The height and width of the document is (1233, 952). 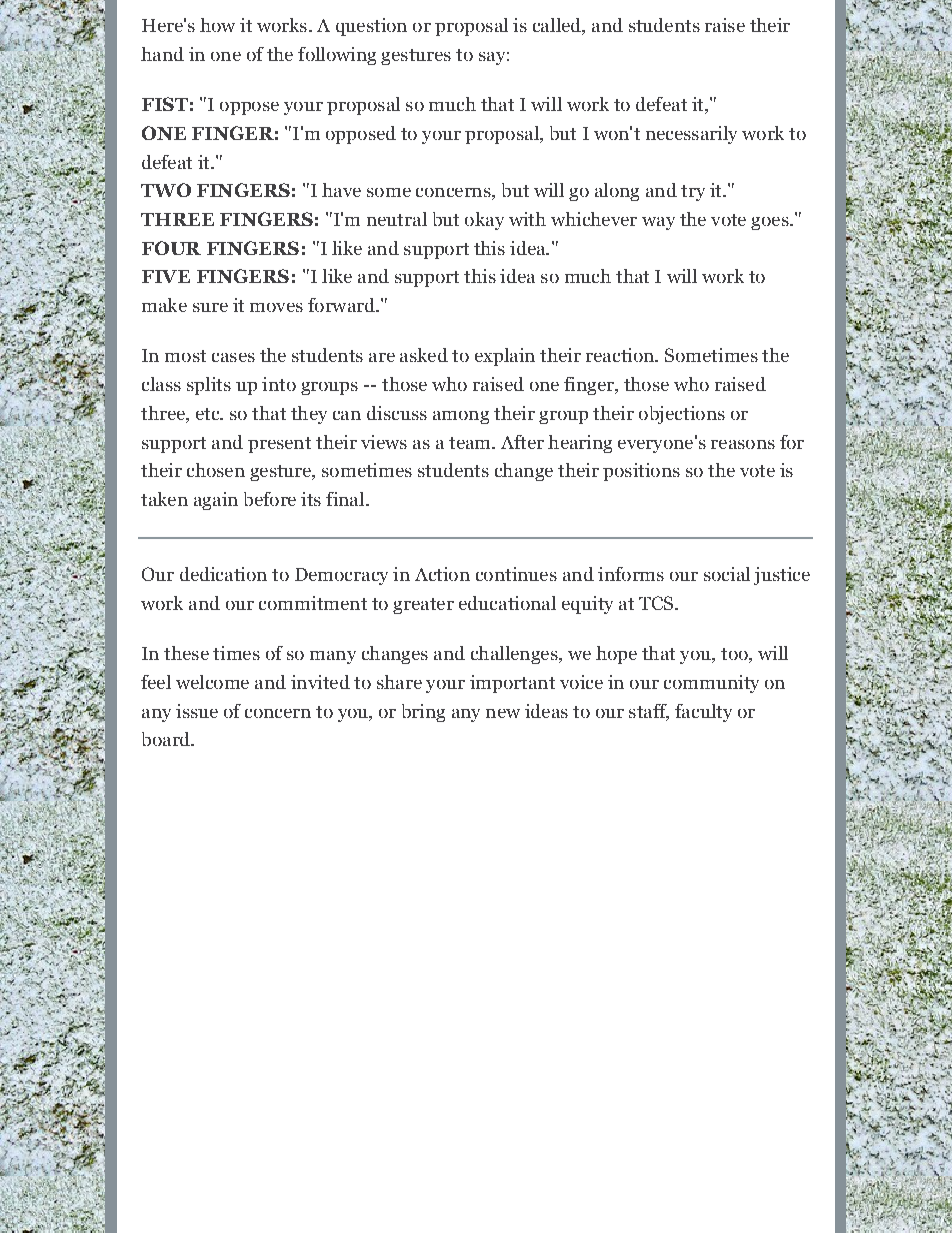 I want to click on try, so click(x=693, y=193).
